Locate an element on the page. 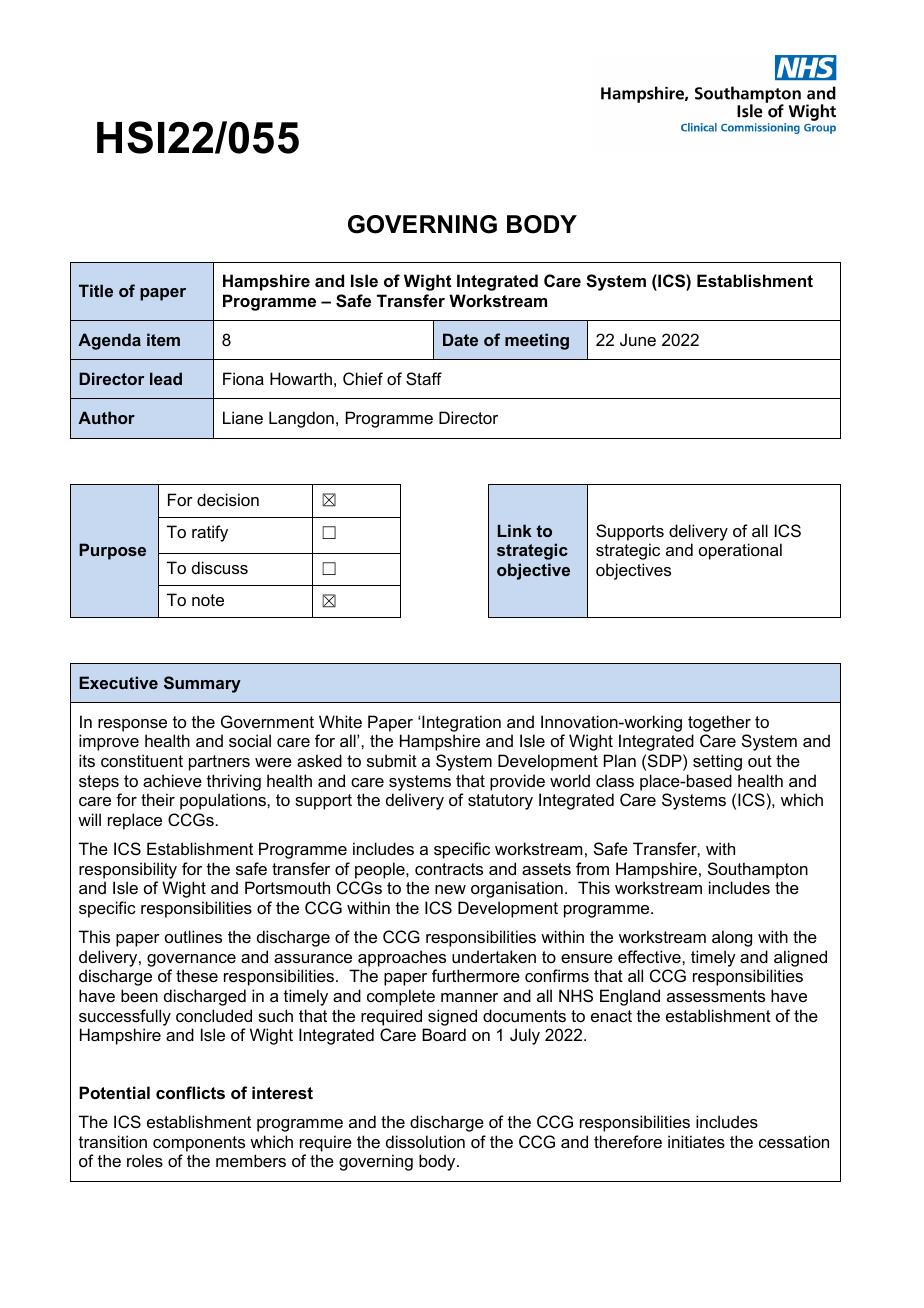 The width and height of the document is (924, 1308). Southampton is located at coordinates (758, 870).
